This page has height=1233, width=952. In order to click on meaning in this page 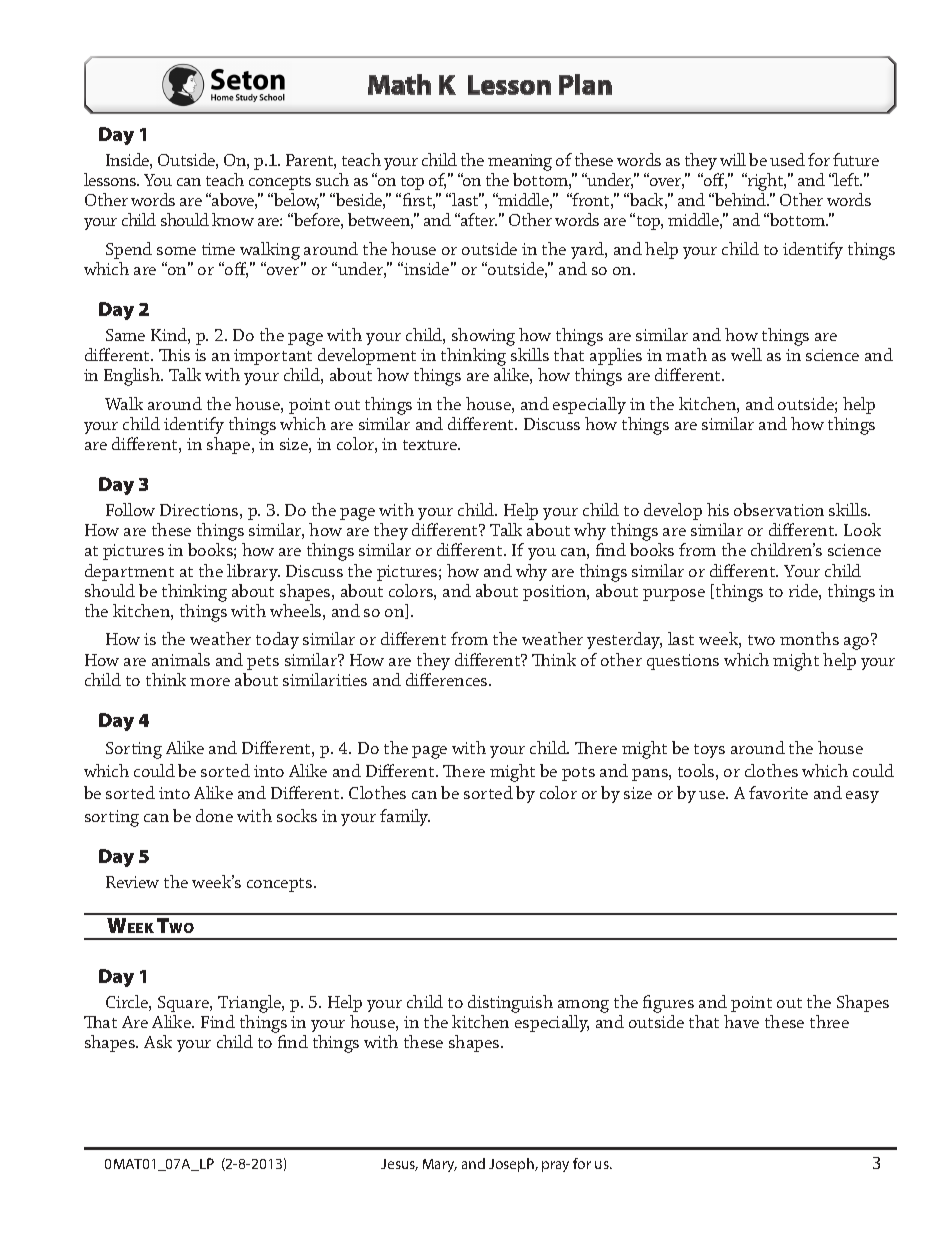, I will do `click(520, 162)`.
